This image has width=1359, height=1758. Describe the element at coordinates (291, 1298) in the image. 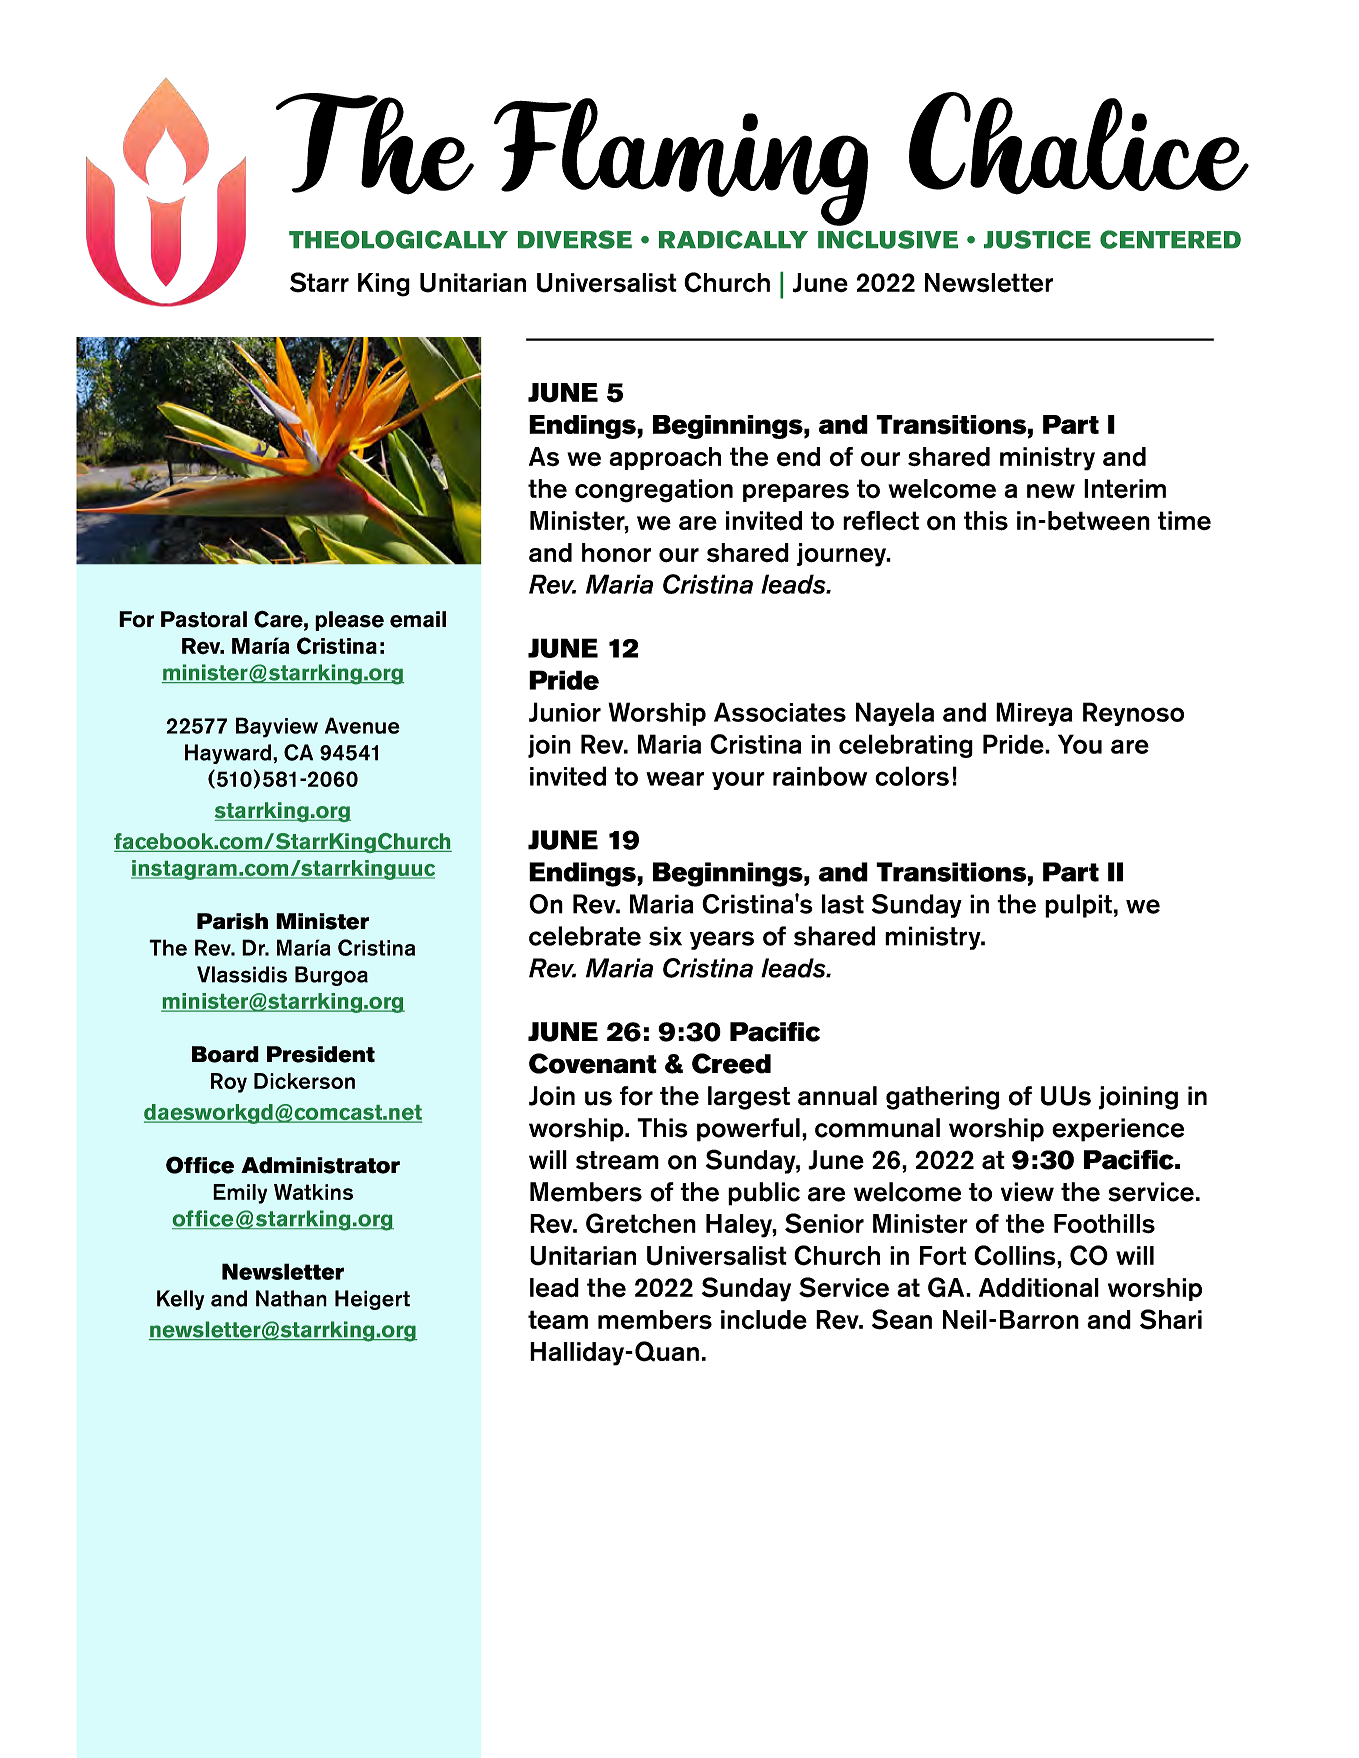

I see `Nathan` at that location.
